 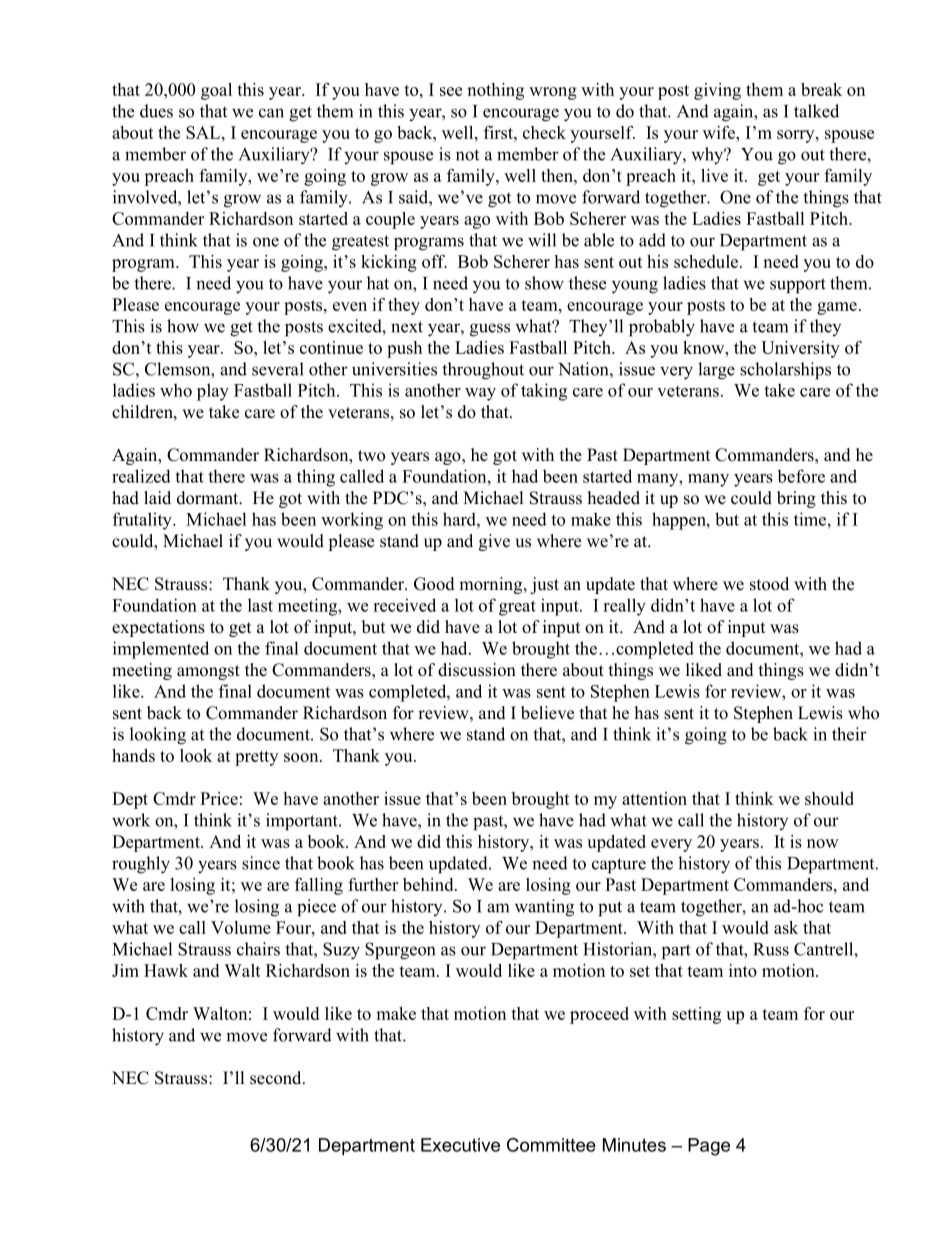 I want to click on second, so click(x=277, y=1078).
